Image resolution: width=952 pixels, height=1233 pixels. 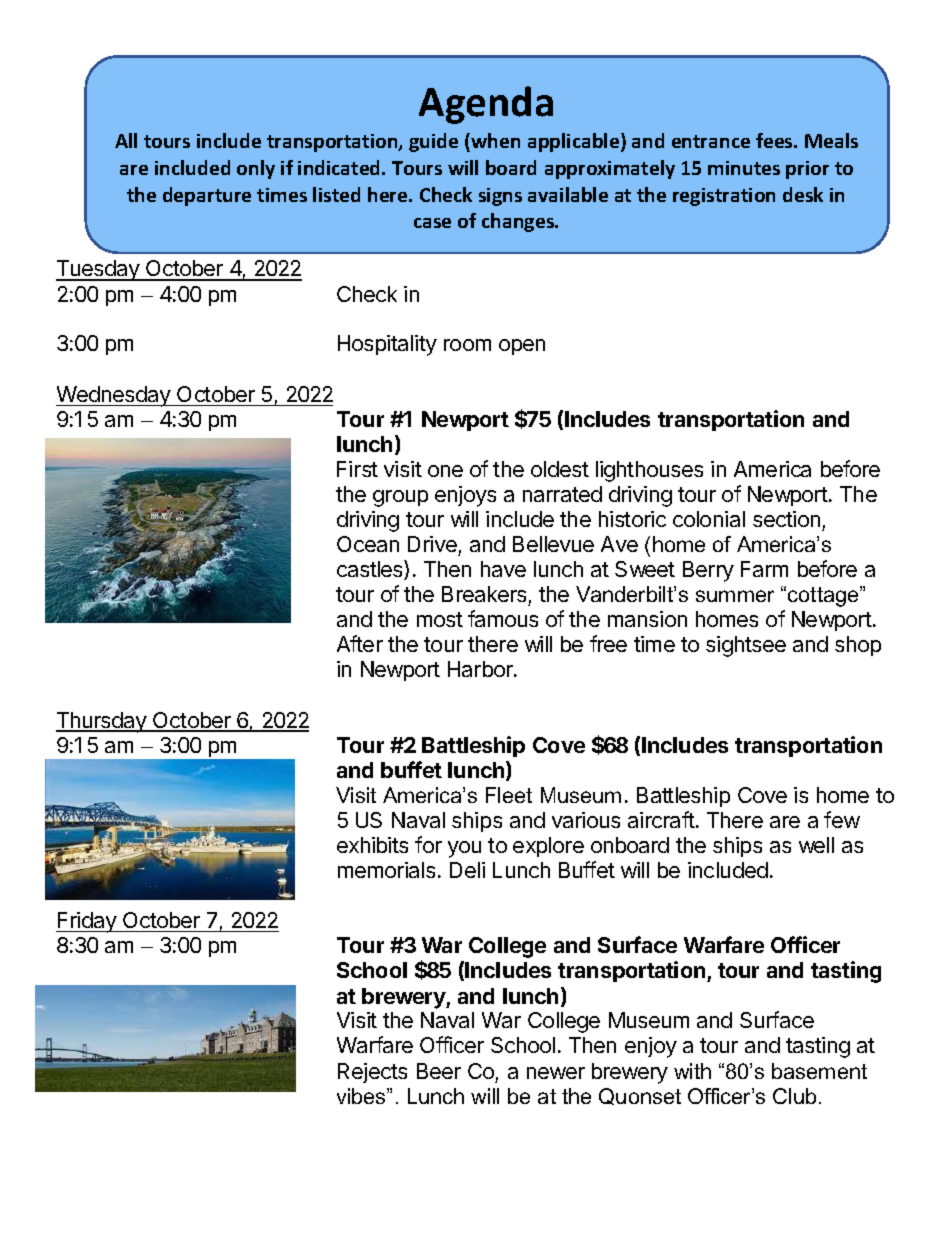 What do you see at coordinates (102, 722) in the screenshot?
I see `Thursday` at bounding box center [102, 722].
